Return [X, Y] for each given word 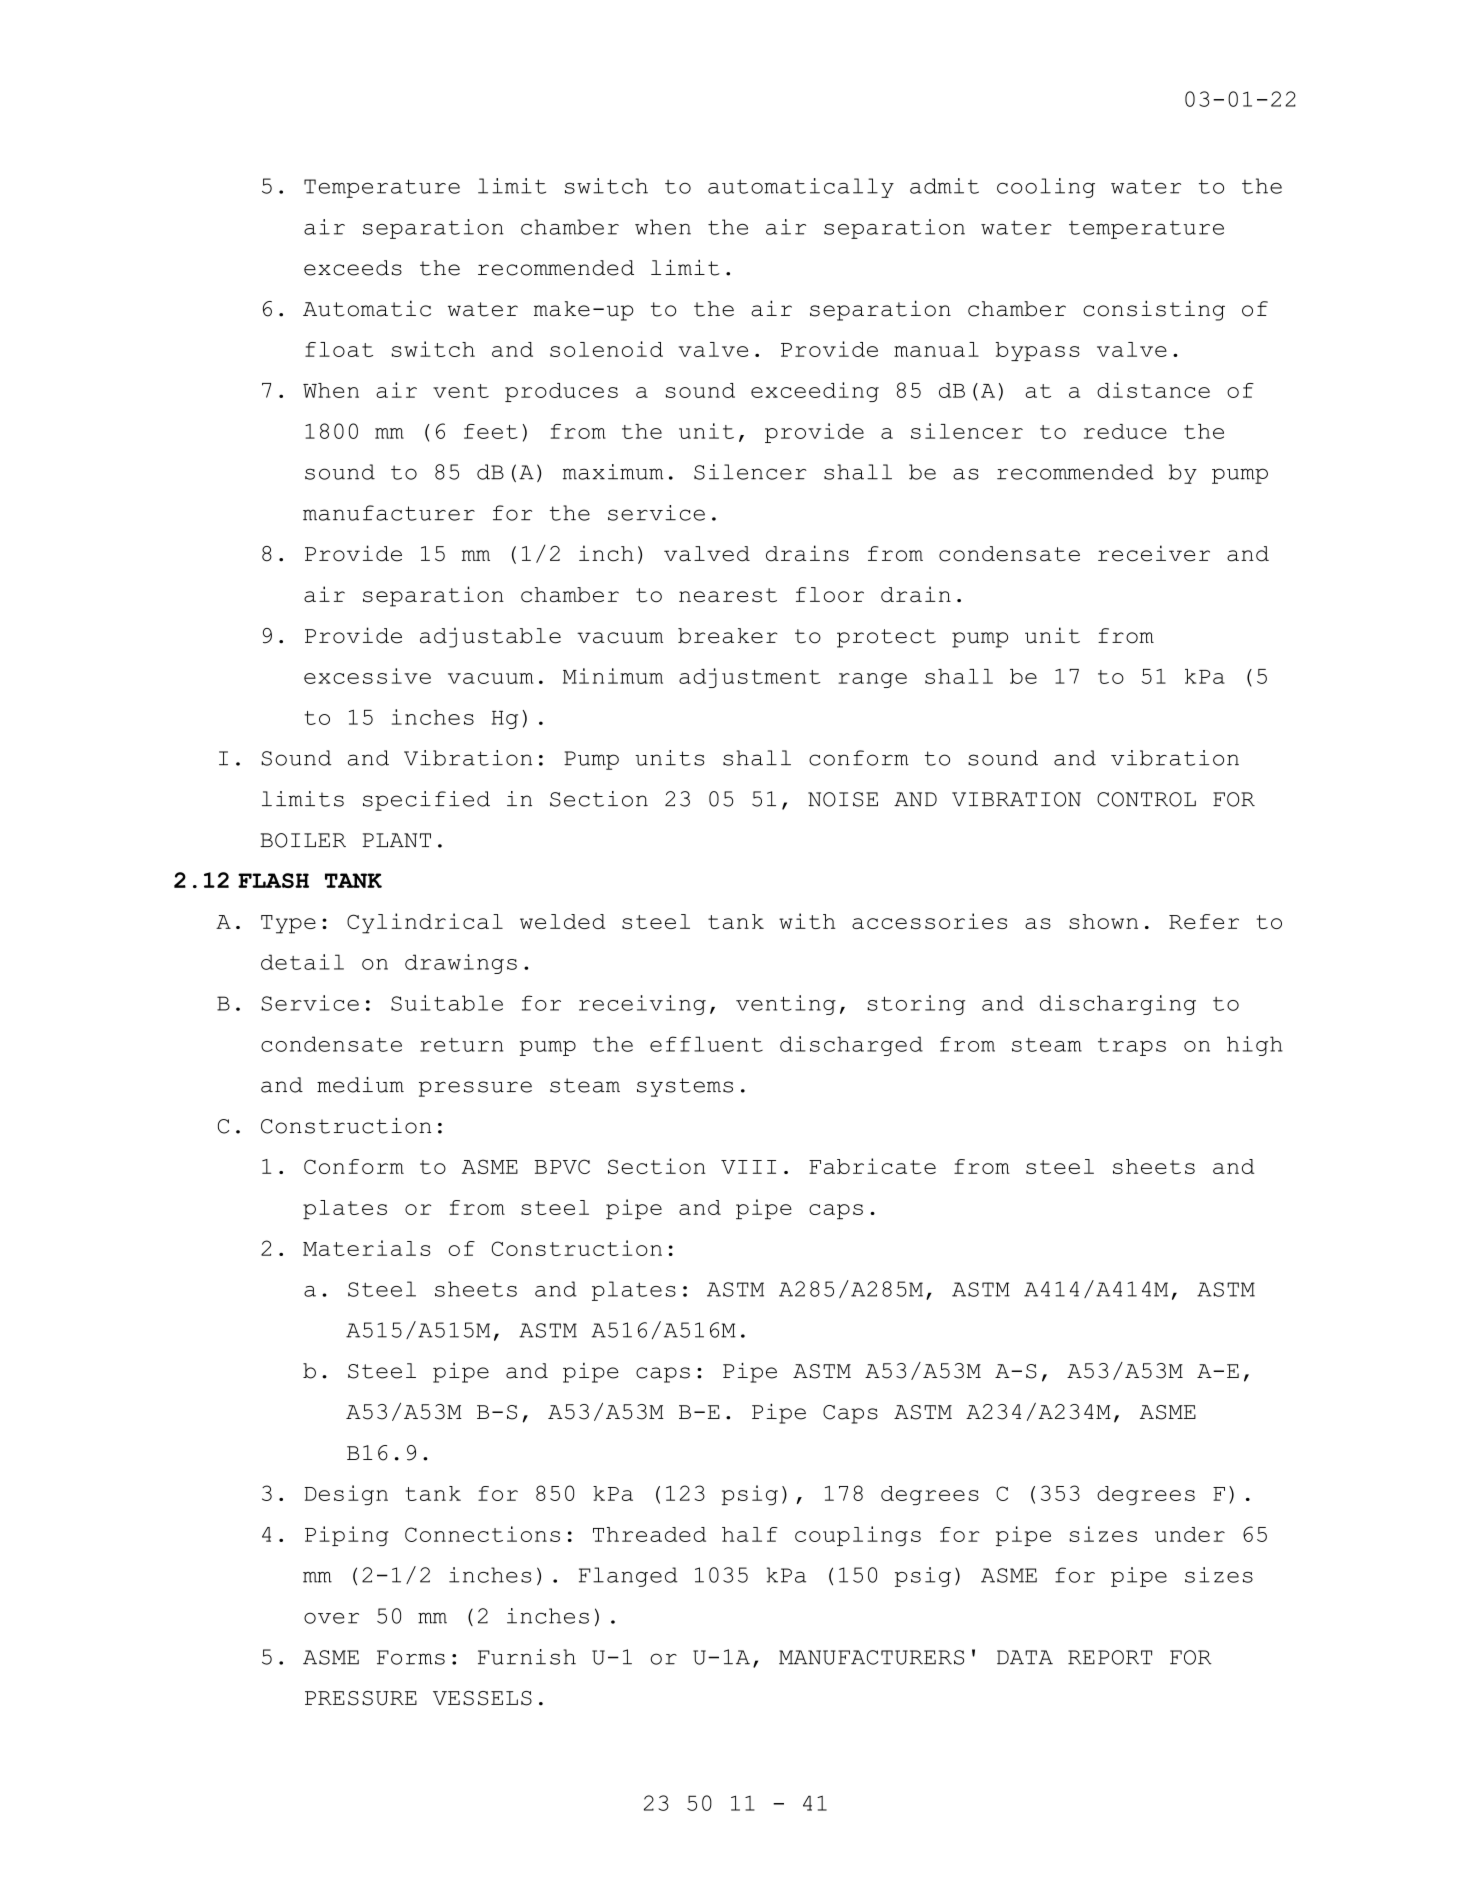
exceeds [353, 268]
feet [491, 431]
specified [426, 801]
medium [360, 1085]
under [1190, 1534]
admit [944, 186]
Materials [366, 1248]
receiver [1154, 553]
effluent [706, 1044]
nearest [728, 595]
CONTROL [1146, 799]
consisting [1154, 310]
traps [1132, 1047]
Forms [411, 1657]
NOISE [843, 799]
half [750, 1534]
